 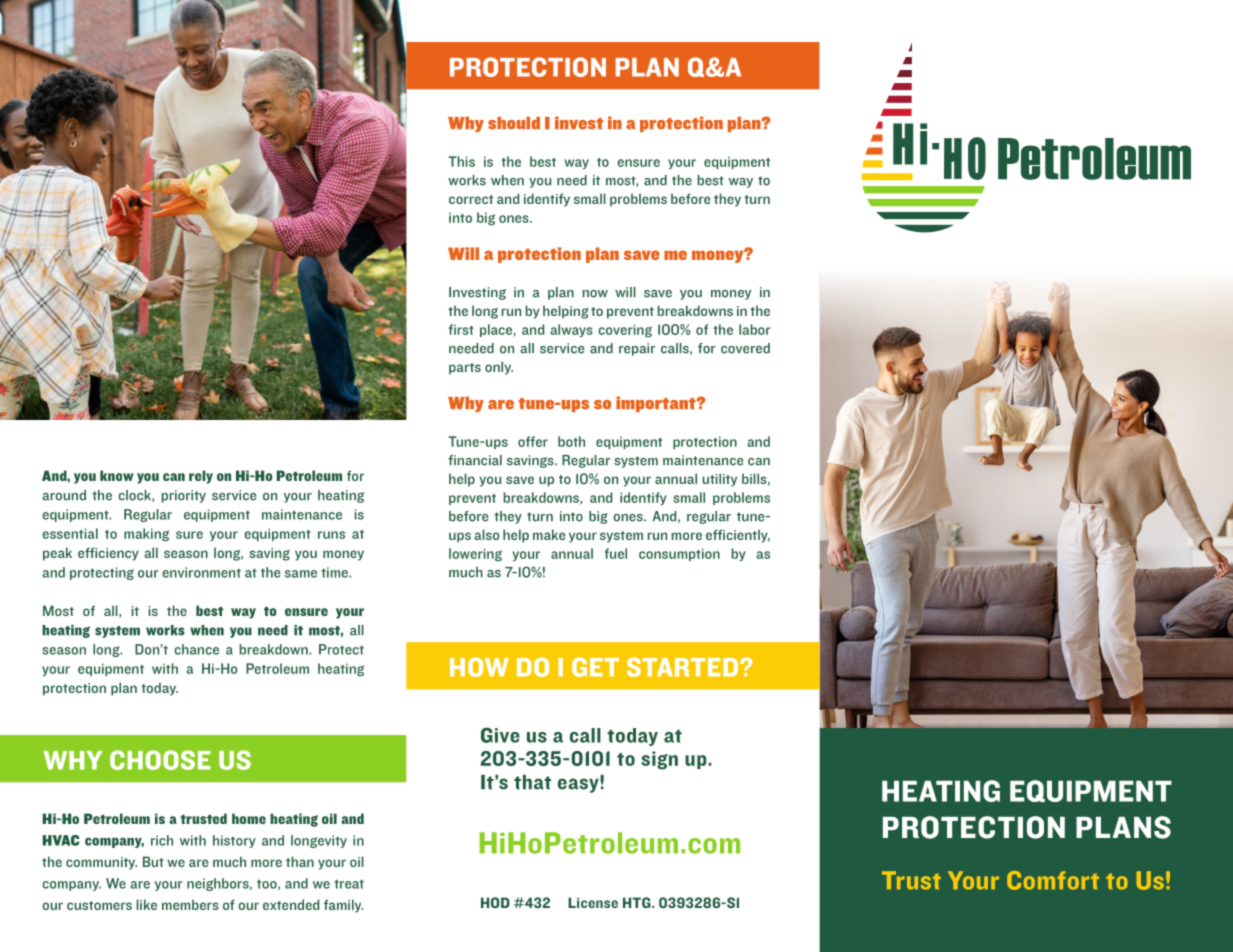 What do you see at coordinates (461, 161) in the image?
I see `This` at bounding box center [461, 161].
